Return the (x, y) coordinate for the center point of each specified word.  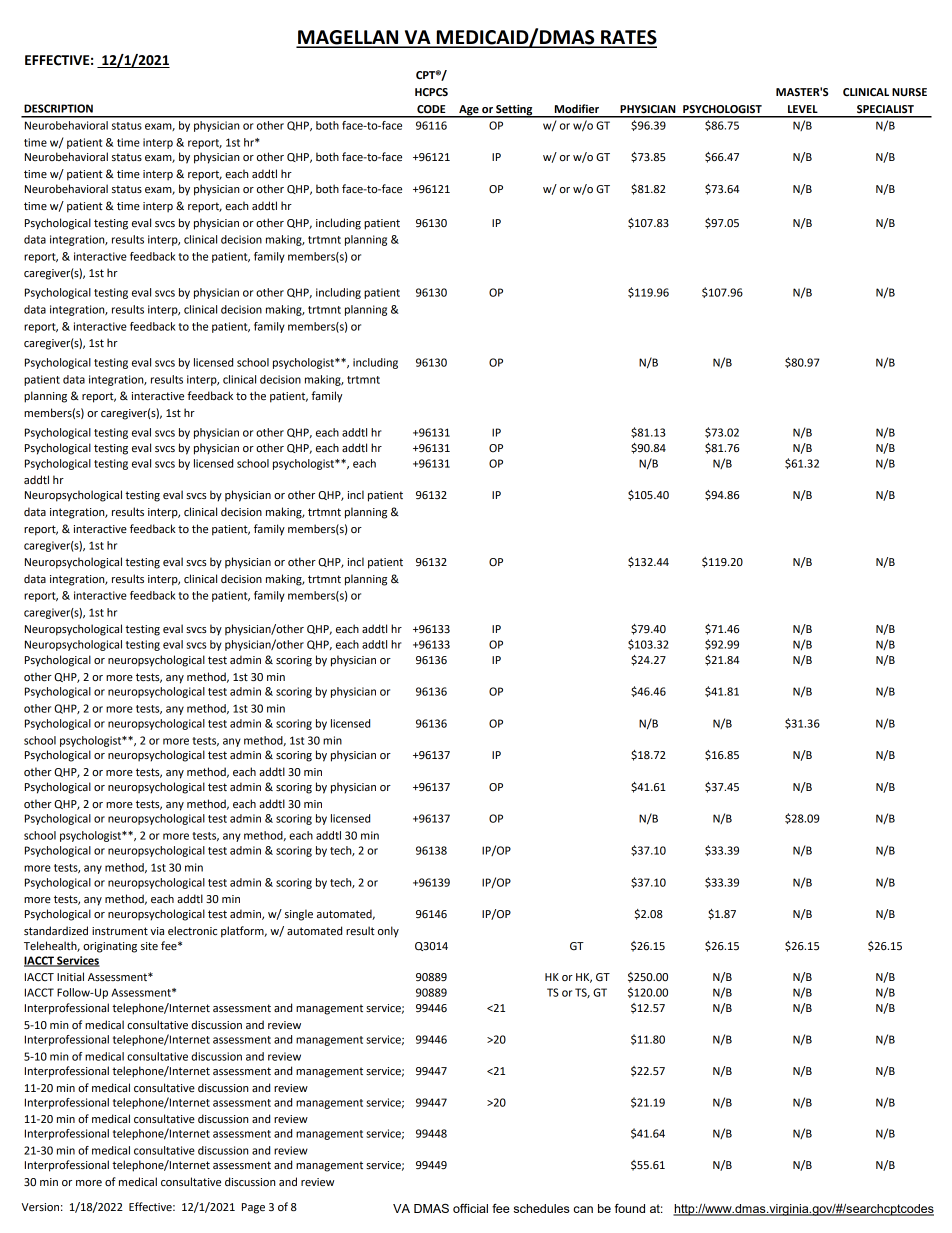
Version (40, 1207)
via (157, 931)
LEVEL (803, 109)
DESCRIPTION (58, 108)
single (299, 915)
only (388, 932)
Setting (514, 111)
